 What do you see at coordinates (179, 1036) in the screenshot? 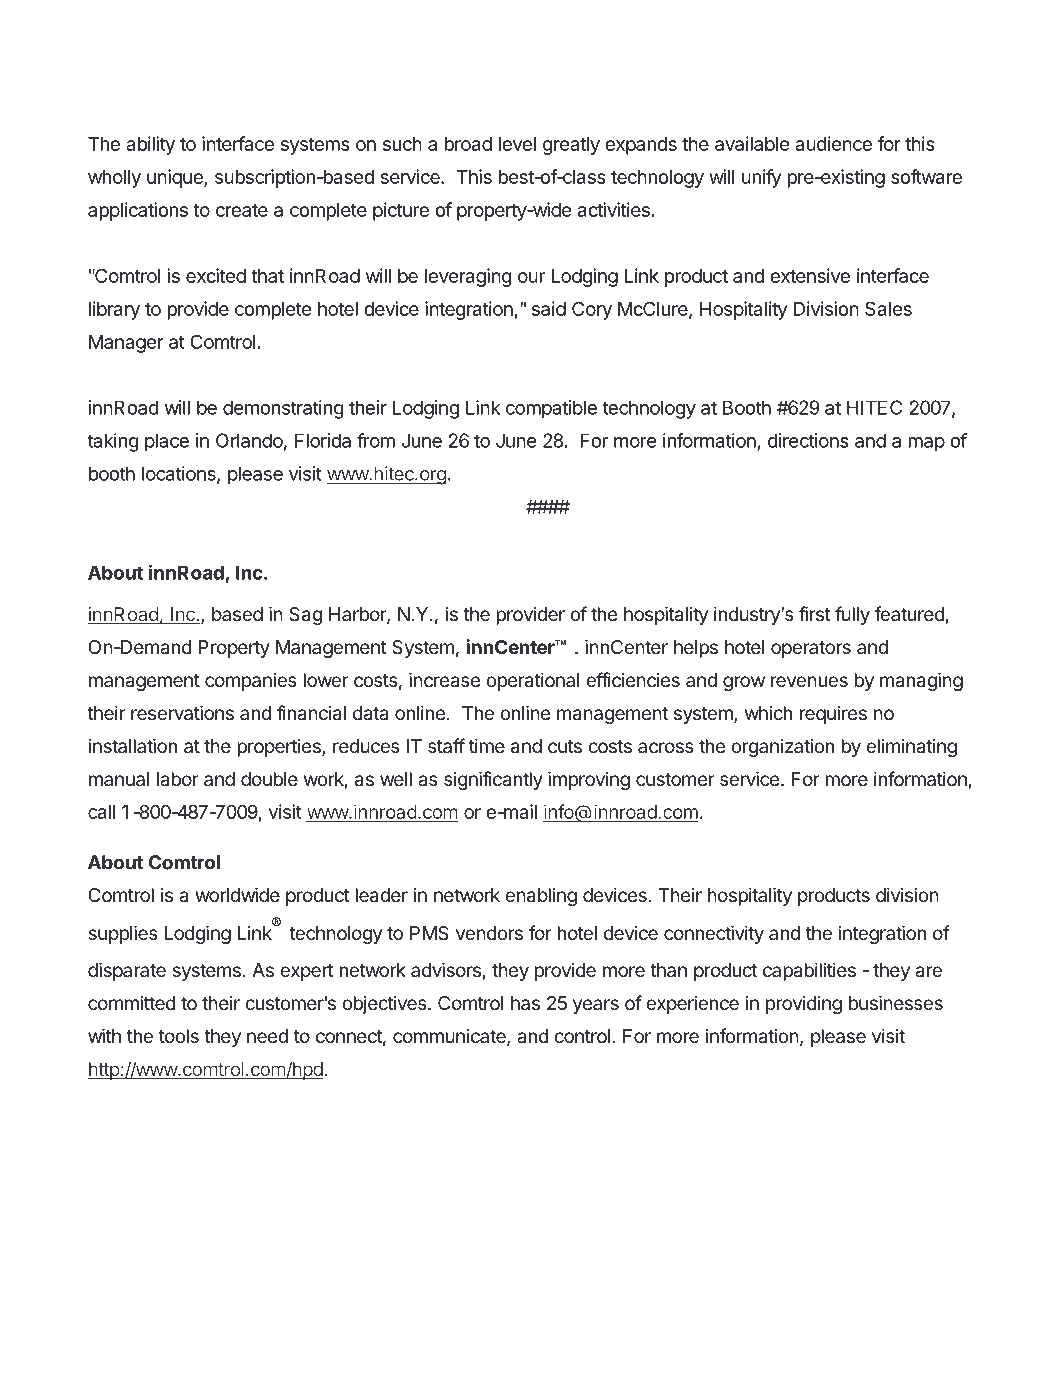
I see `tools` at bounding box center [179, 1036].
